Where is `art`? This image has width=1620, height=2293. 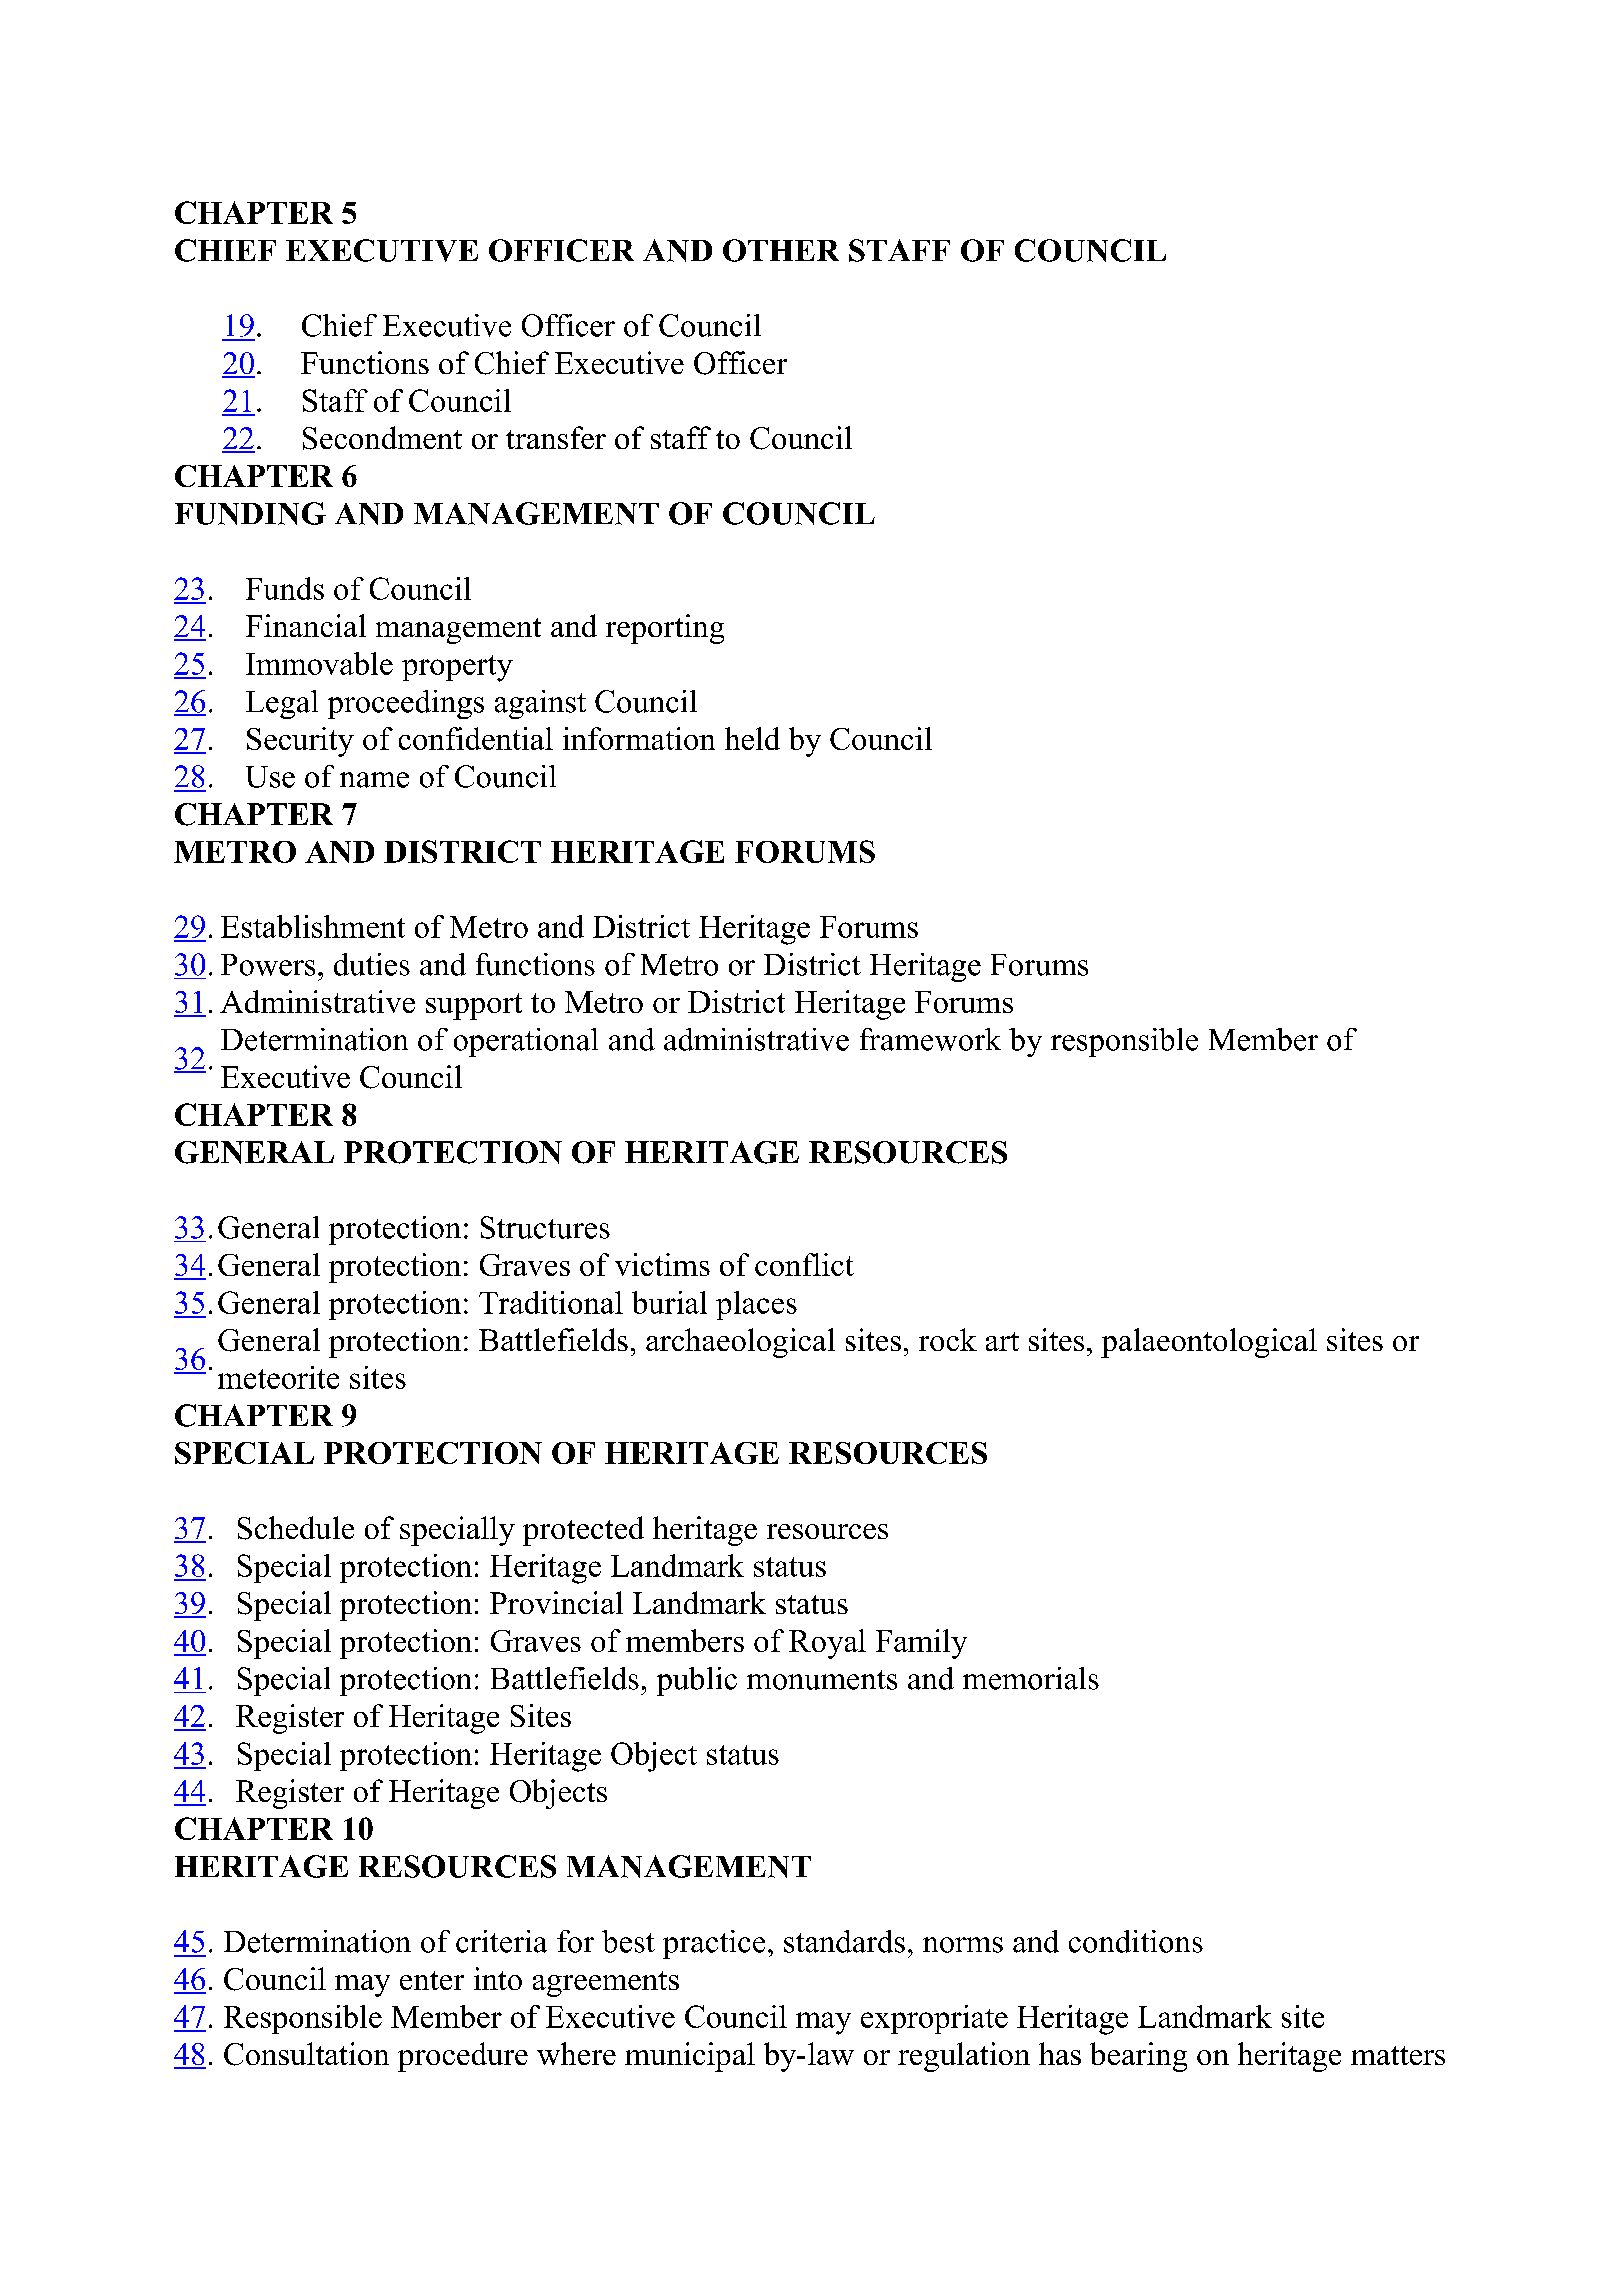 art is located at coordinates (1002, 1341).
